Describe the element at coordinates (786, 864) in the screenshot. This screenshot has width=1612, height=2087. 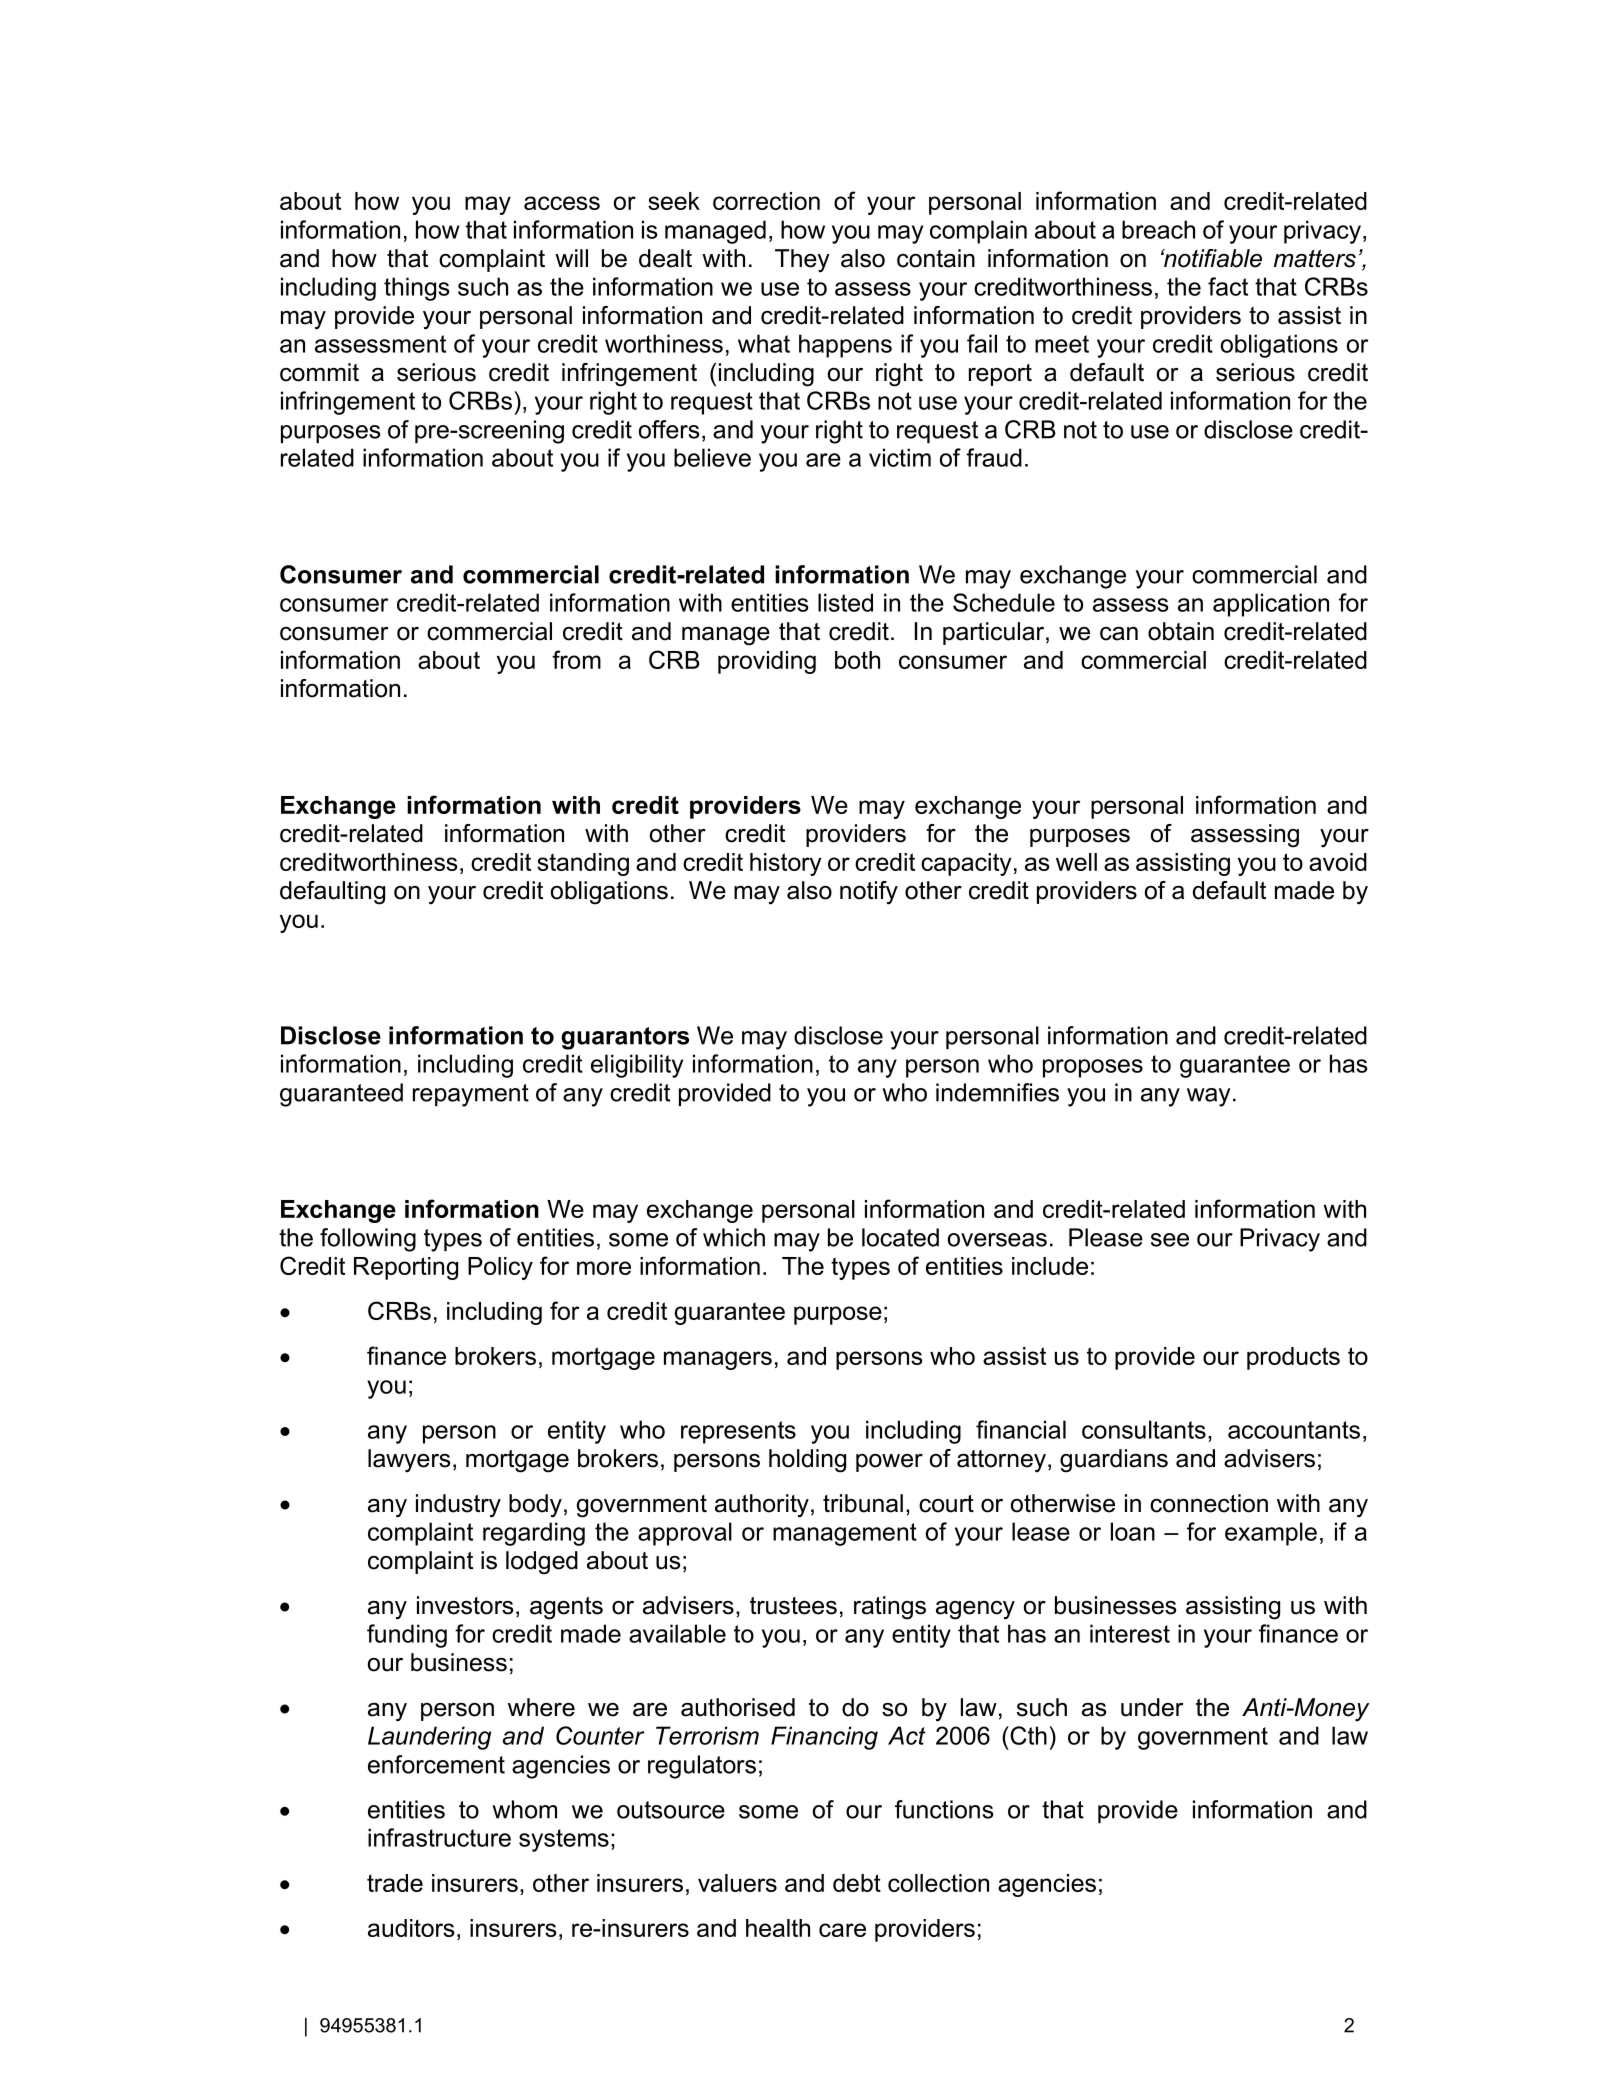
I see `history` at that location.
